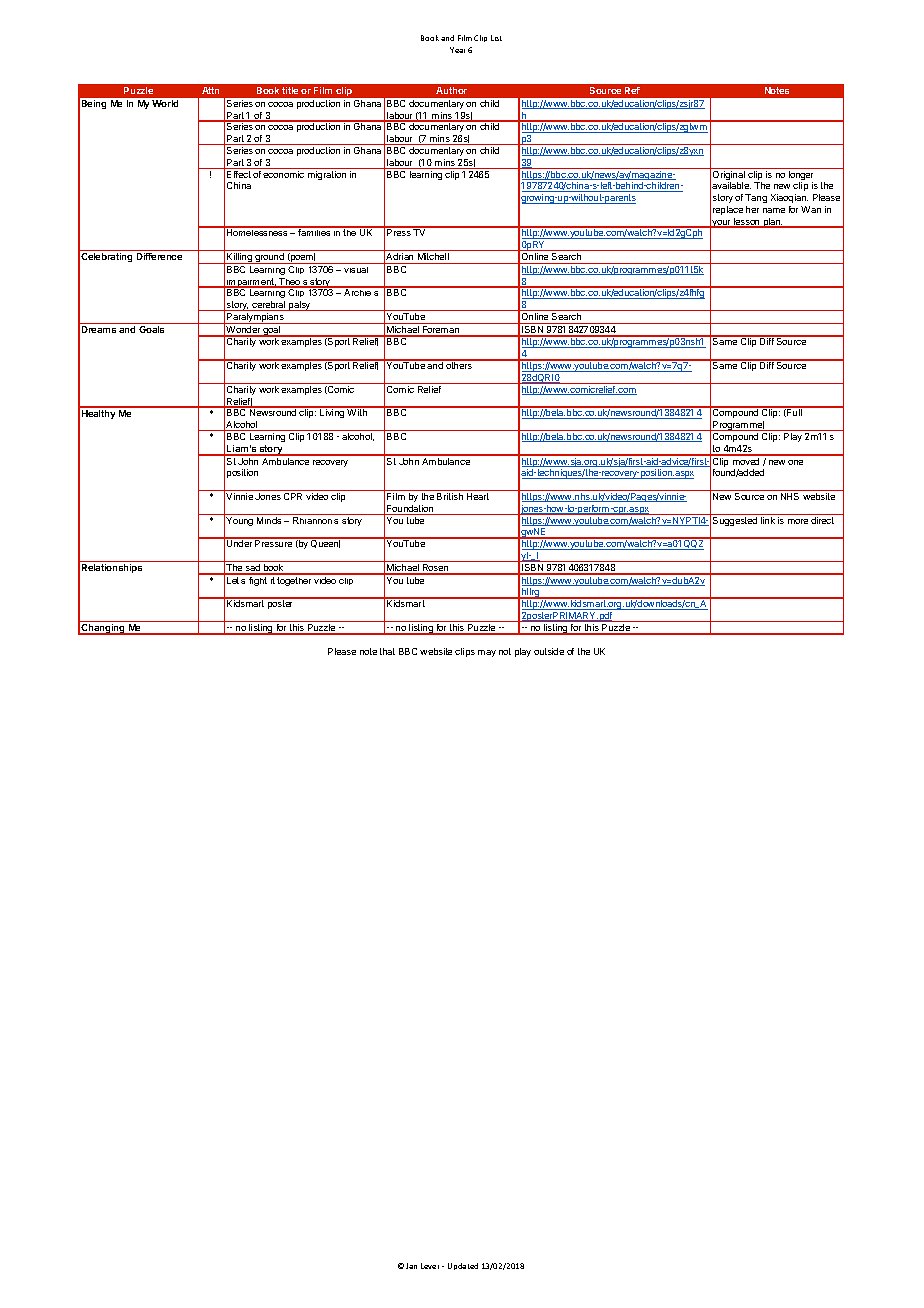 The width and height of the screenshot is (924, 1308). What do you see at coordinates (487, 653) in the screenshot?
I see `may` at bounding box center [487, 653].
